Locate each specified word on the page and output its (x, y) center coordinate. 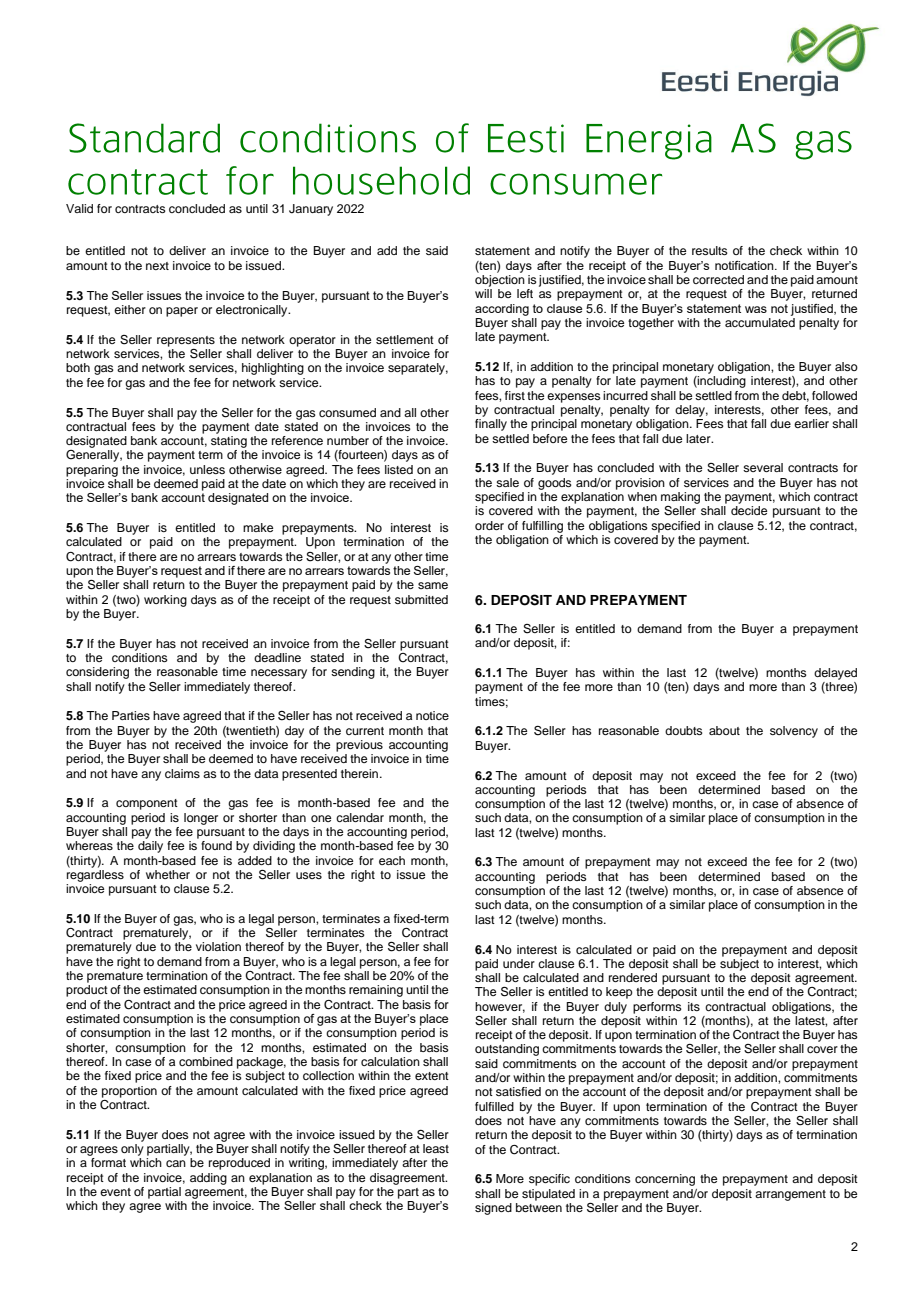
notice (432, 715)
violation (218, 946)
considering (97, 673)
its (694, 1006)
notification (745, 265)
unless (207, 469)
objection (500, 281)
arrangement (790, 1195)
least (436, 1148)
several (763, 467)
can (176, 1163)
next (157, 266)
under (519, 963)
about (724, 730)
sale (507, 482)
